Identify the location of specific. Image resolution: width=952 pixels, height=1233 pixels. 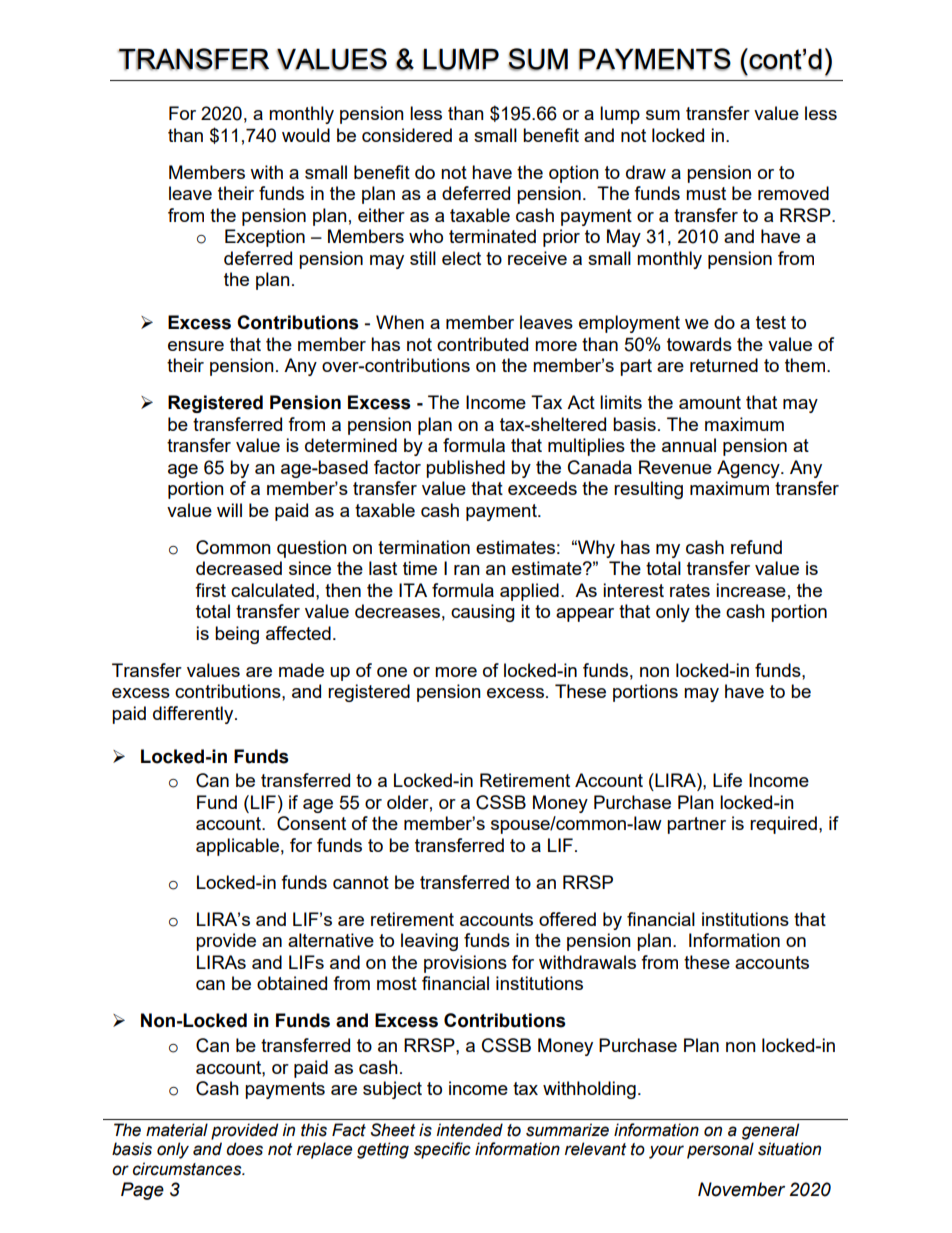
(442, 1150).
